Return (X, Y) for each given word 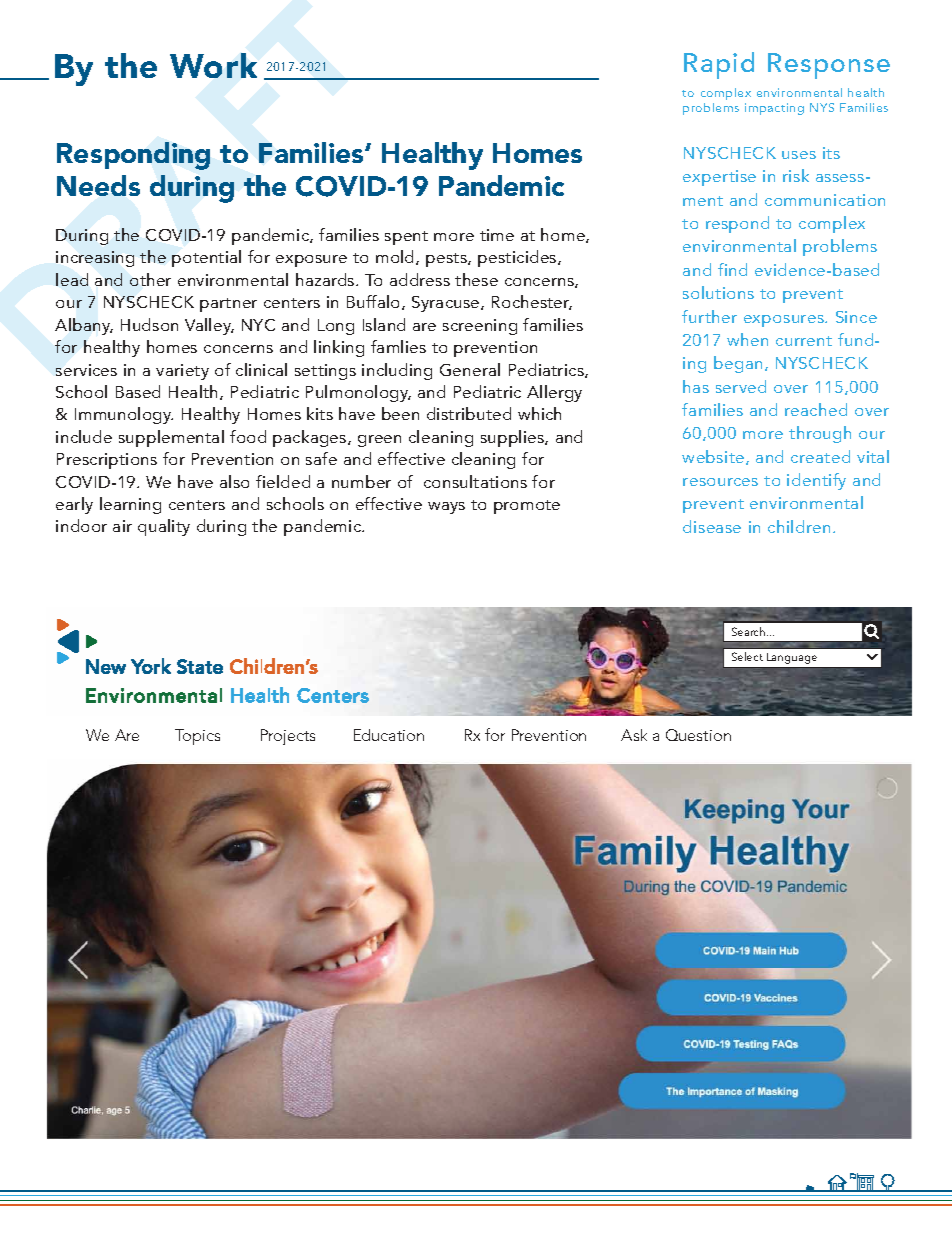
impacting (774, 109)
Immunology (124, 415)
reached (816, 409)
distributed (469, 413)
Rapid (719, 65)
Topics (197, 737)
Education (389, 735)
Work (213, 65)
